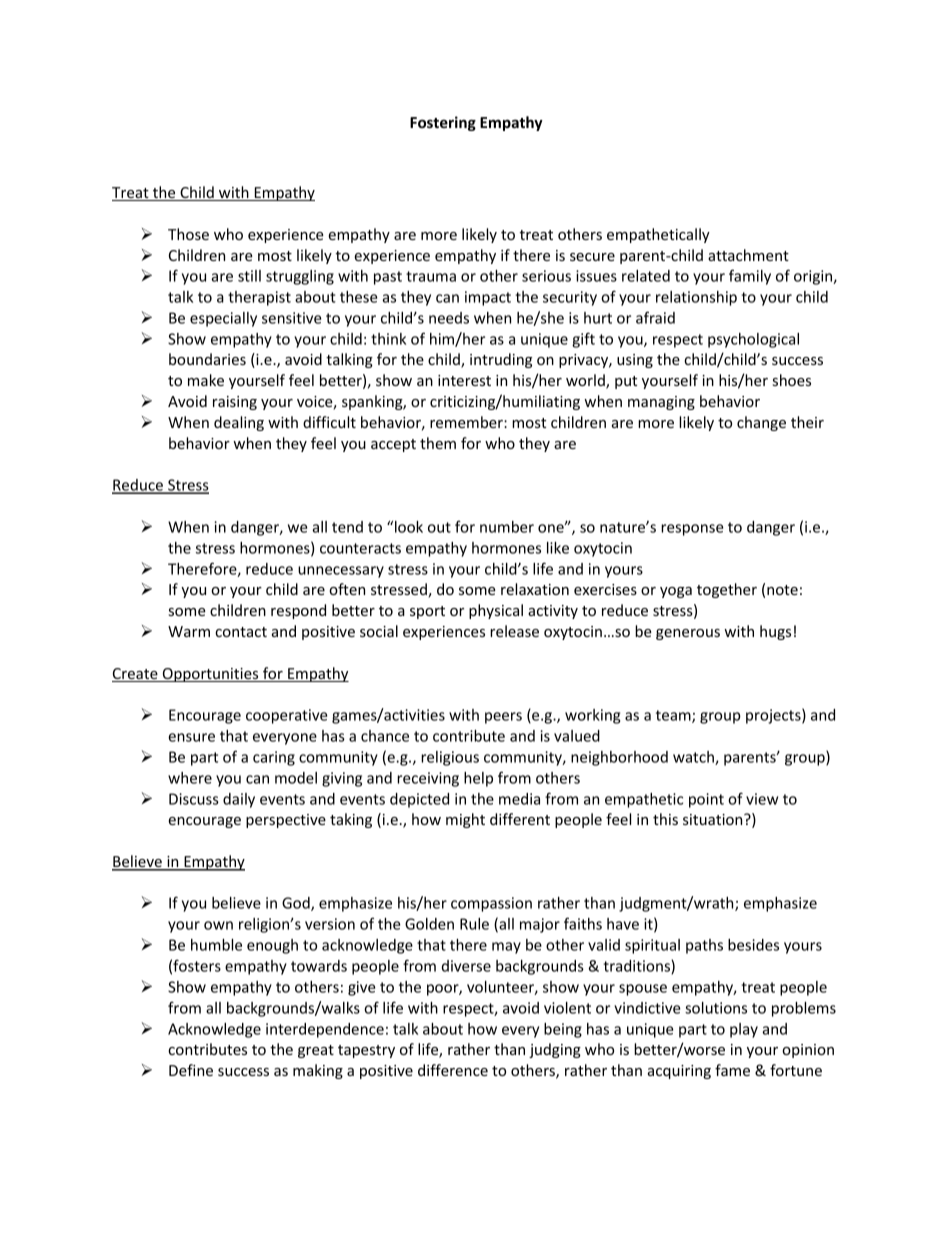  What do you see at coordinates (239, 423) in the page?
I see `dealing` at bounding box center [239, 423].
